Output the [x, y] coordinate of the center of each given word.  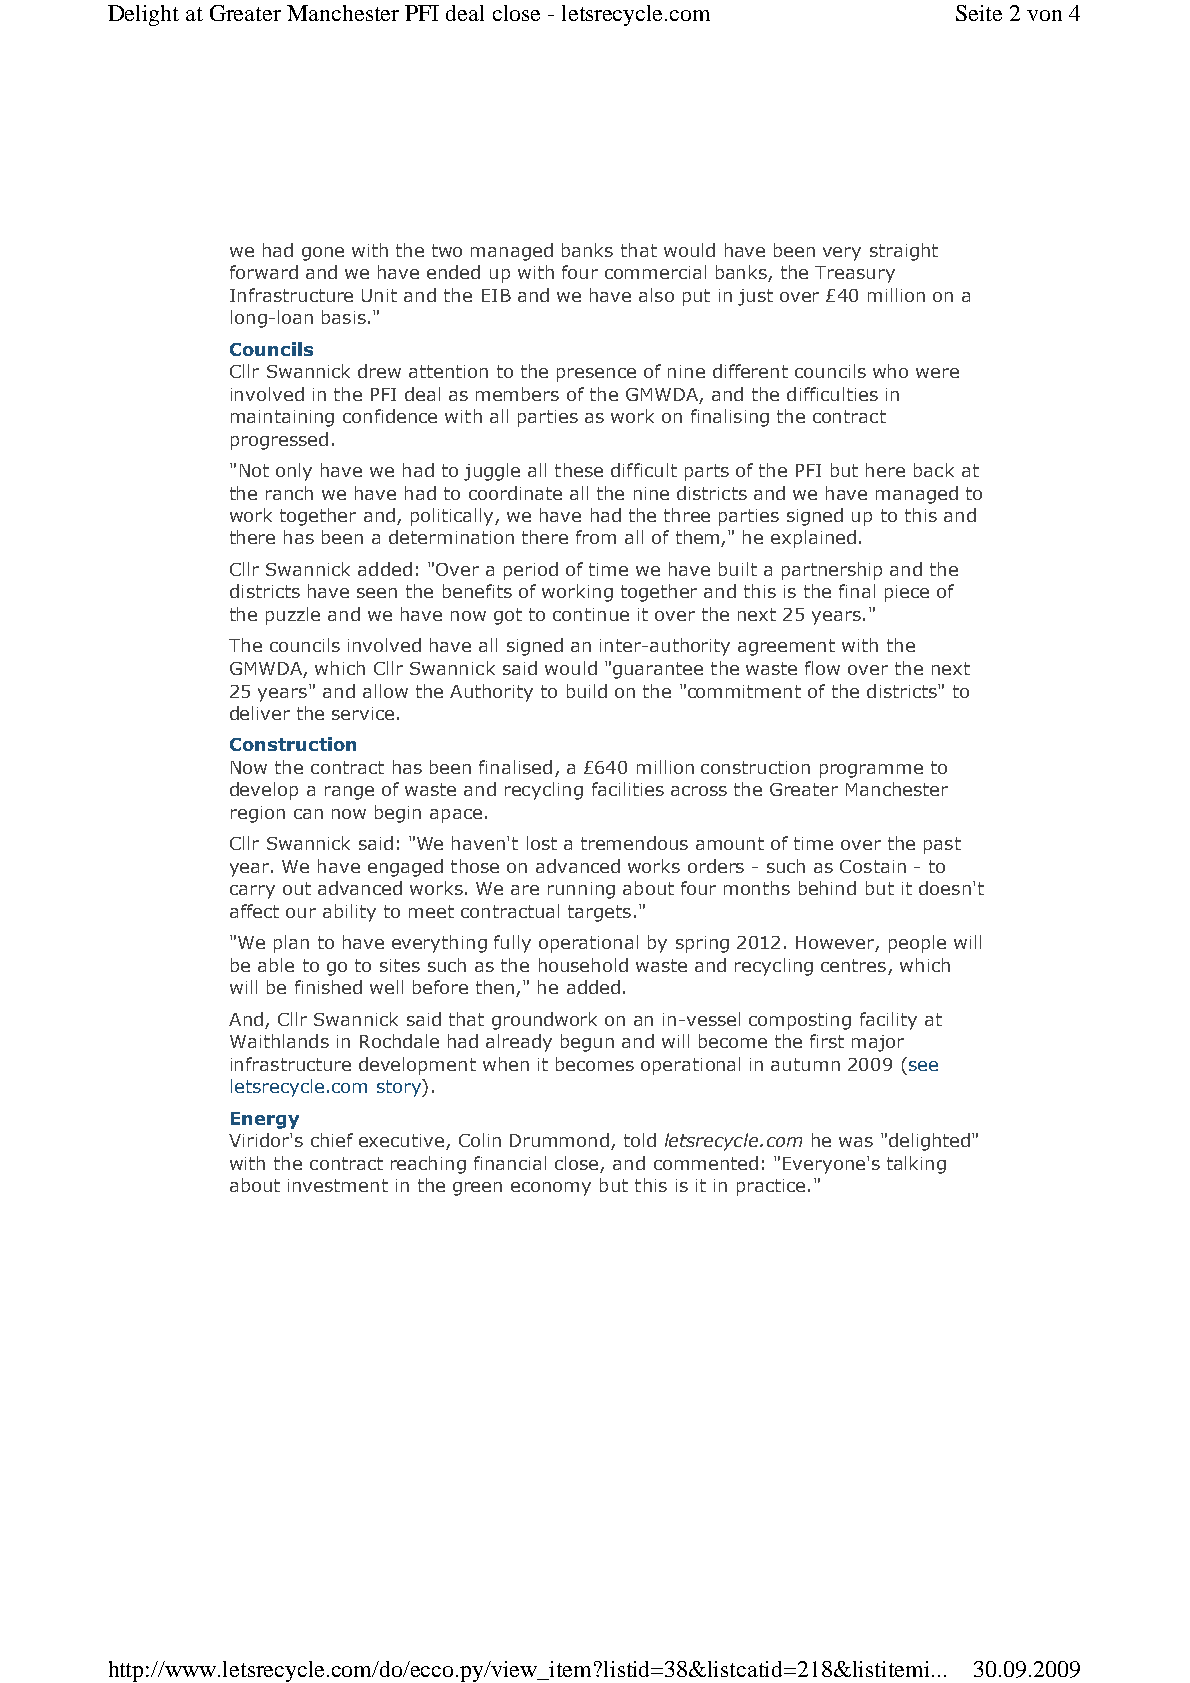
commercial [655, 272]
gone [323, 254]
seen [377, 593]
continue [591, 614]
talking [916, 1165]
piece [907, 593]
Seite [979, 13]
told [640, 1140]
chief [332, 1140]
